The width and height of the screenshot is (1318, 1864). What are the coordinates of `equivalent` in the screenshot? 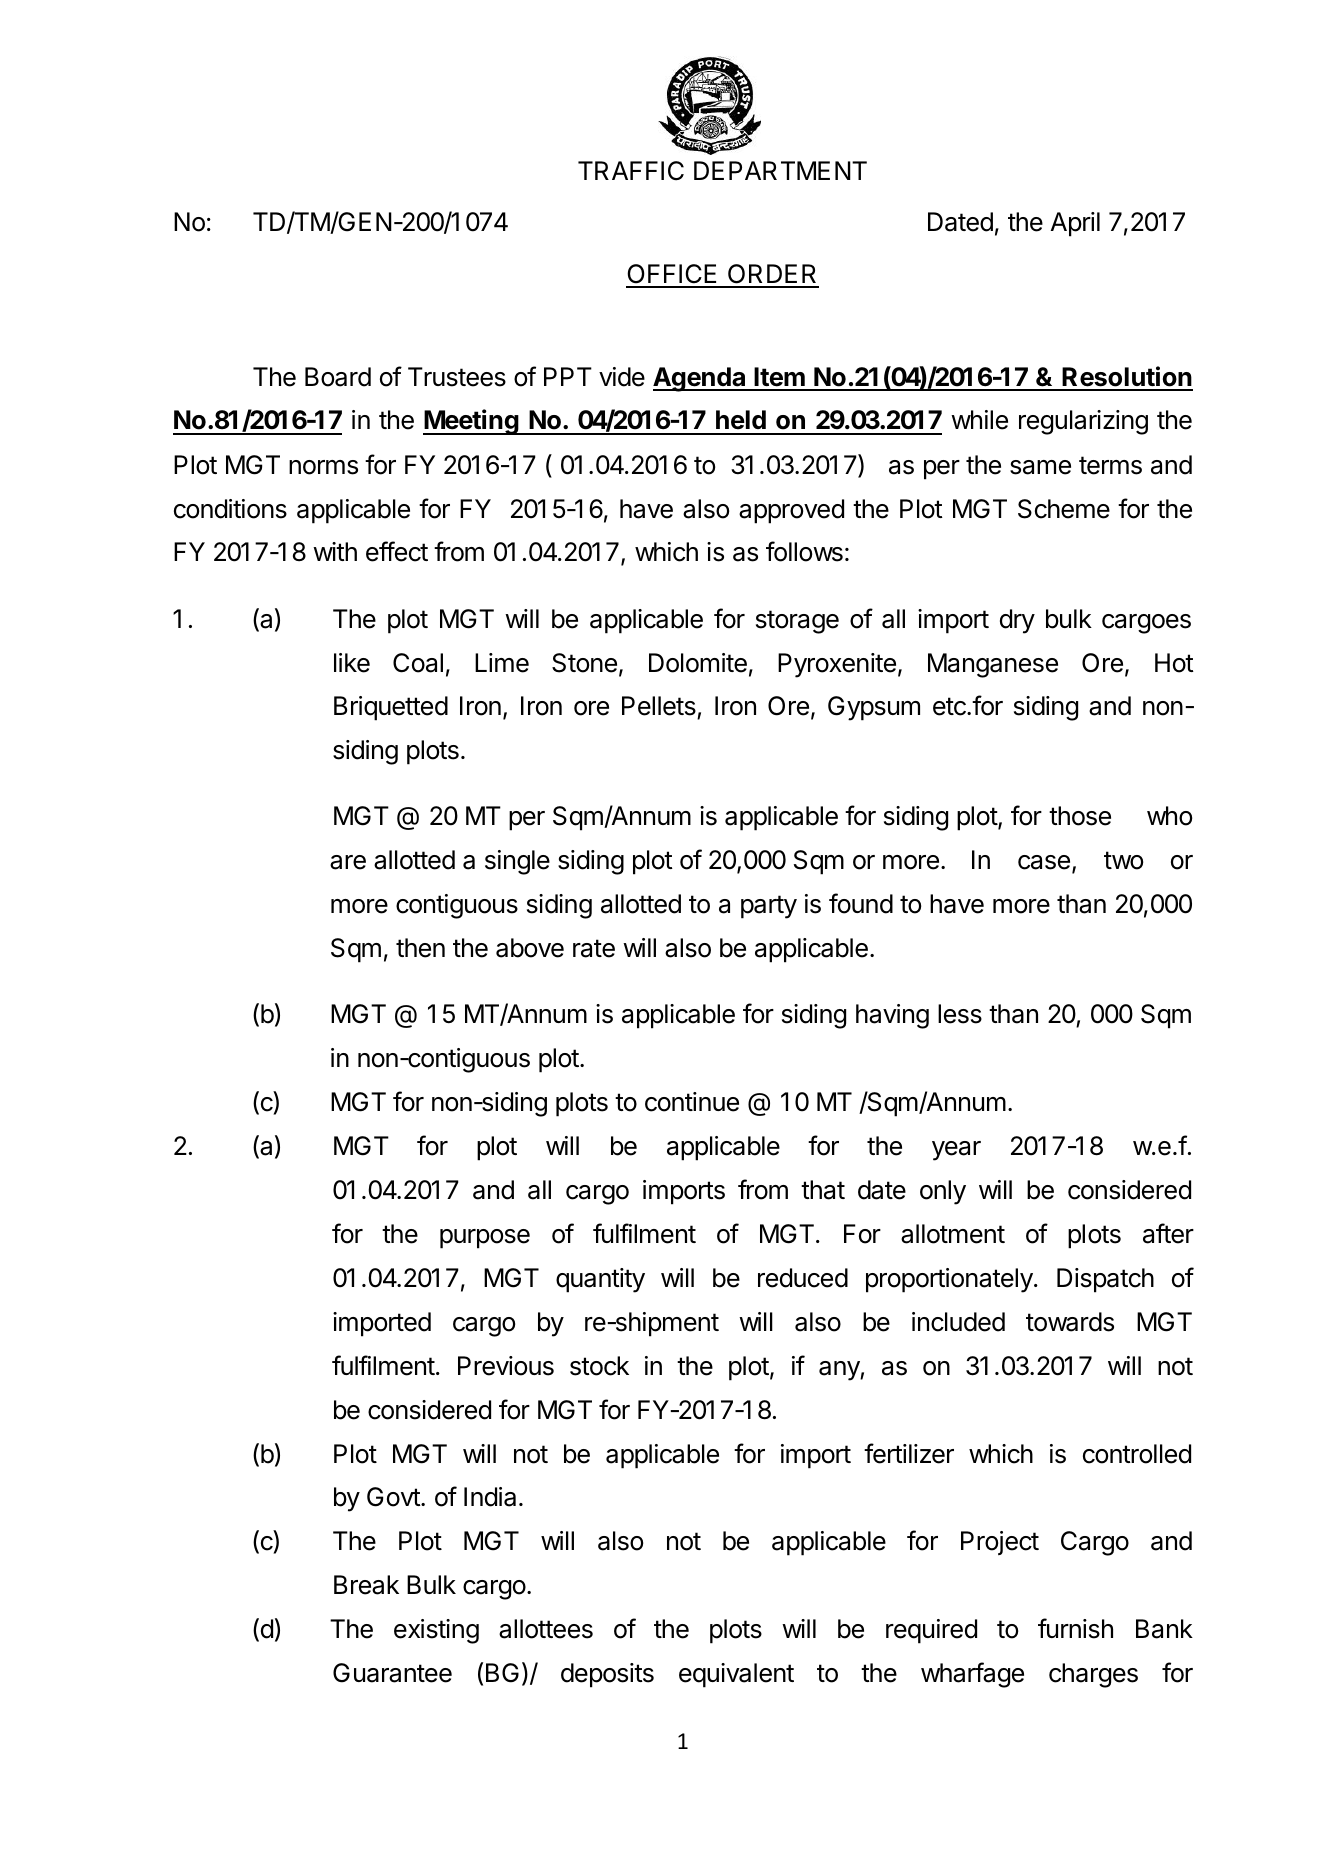 It's located at (736, 1675).
